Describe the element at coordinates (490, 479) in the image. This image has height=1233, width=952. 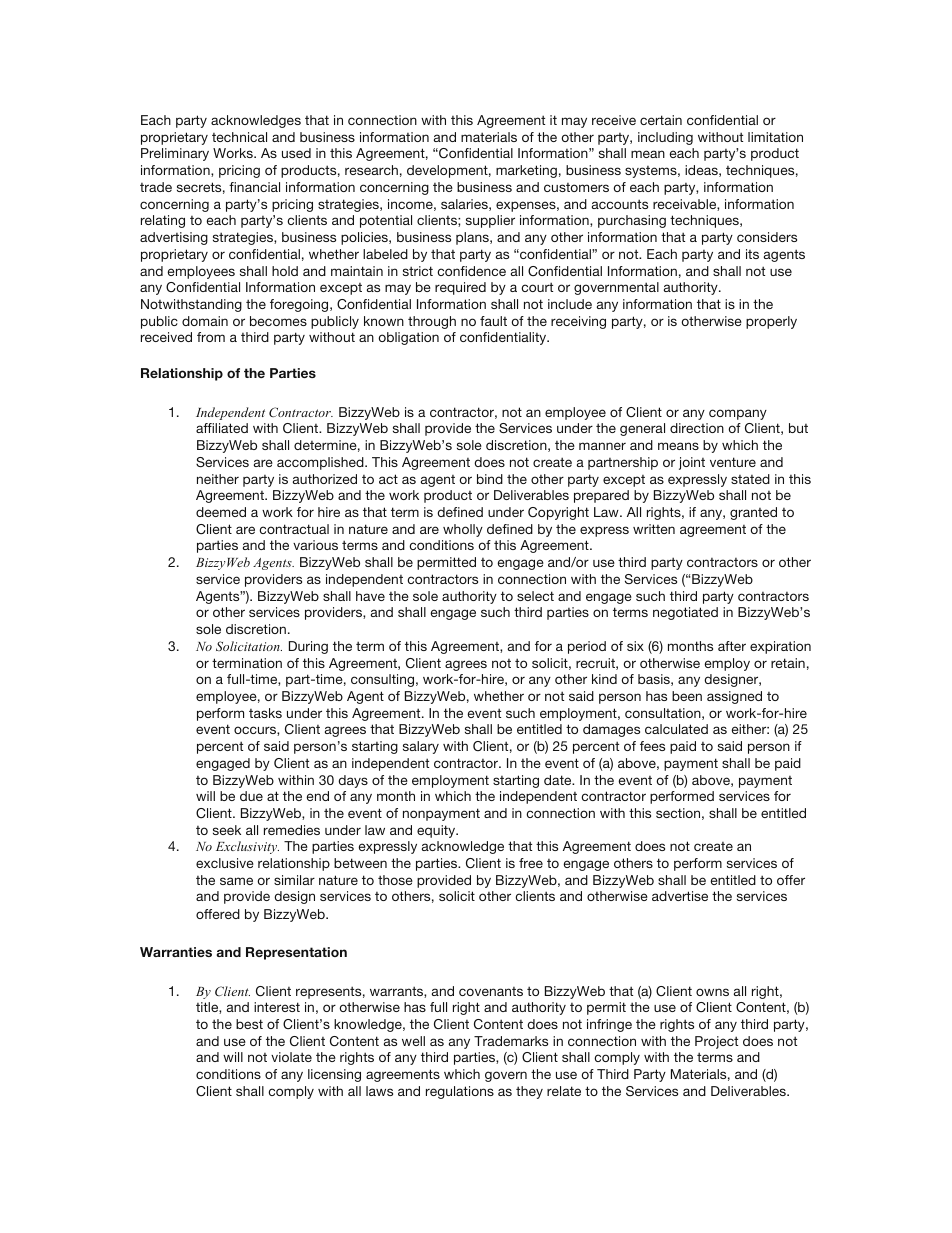
I see `bind` at that location.
